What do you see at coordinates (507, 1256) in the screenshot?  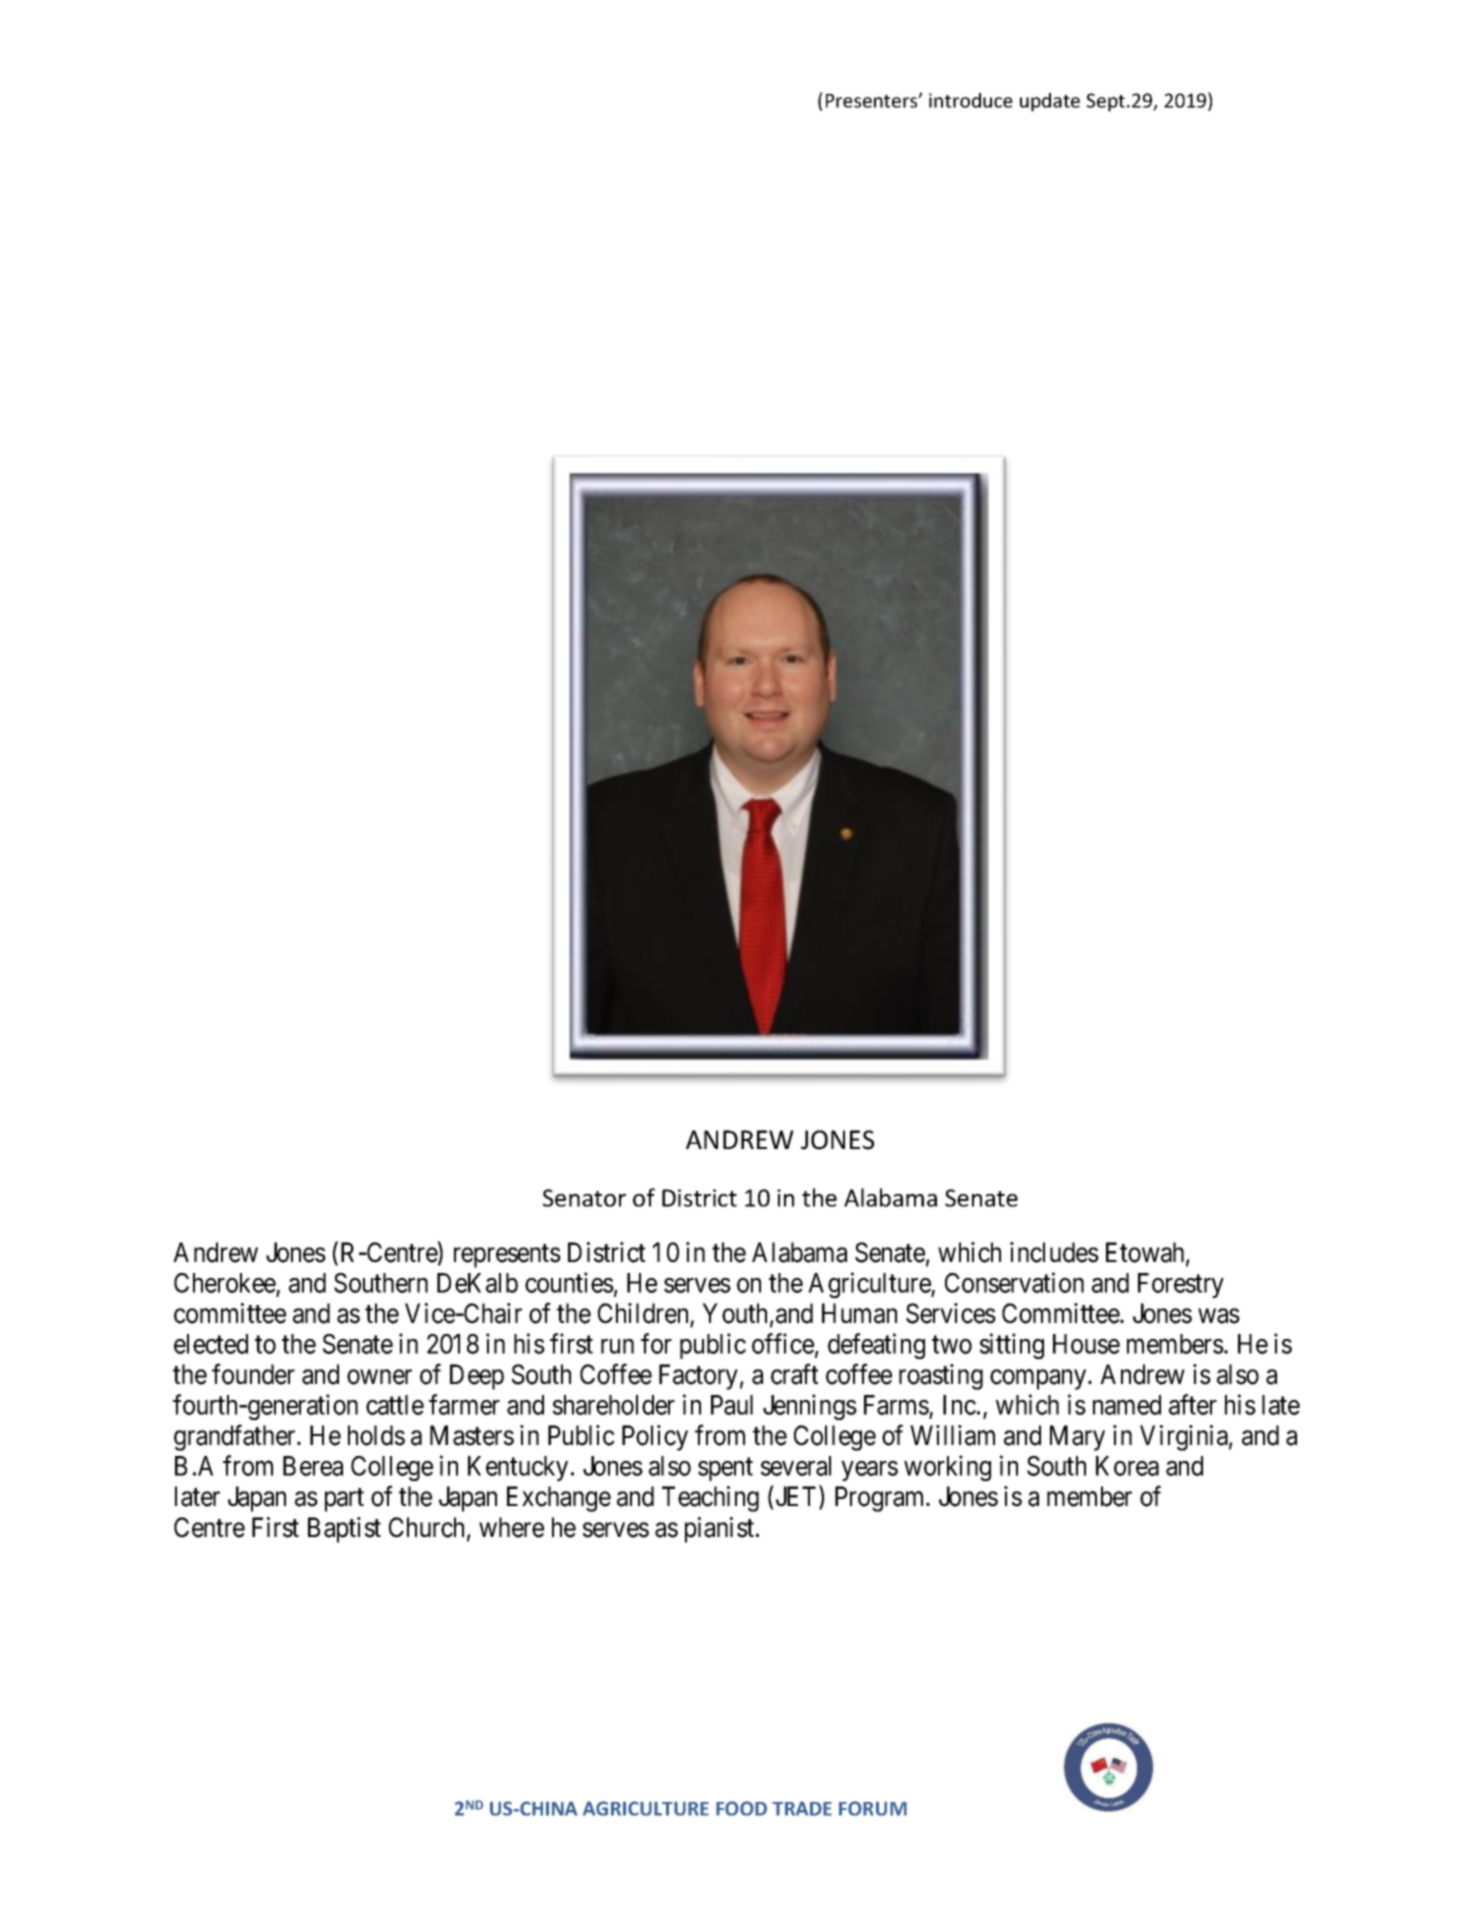 I see `represents` at bounding box center [507, 1256].
